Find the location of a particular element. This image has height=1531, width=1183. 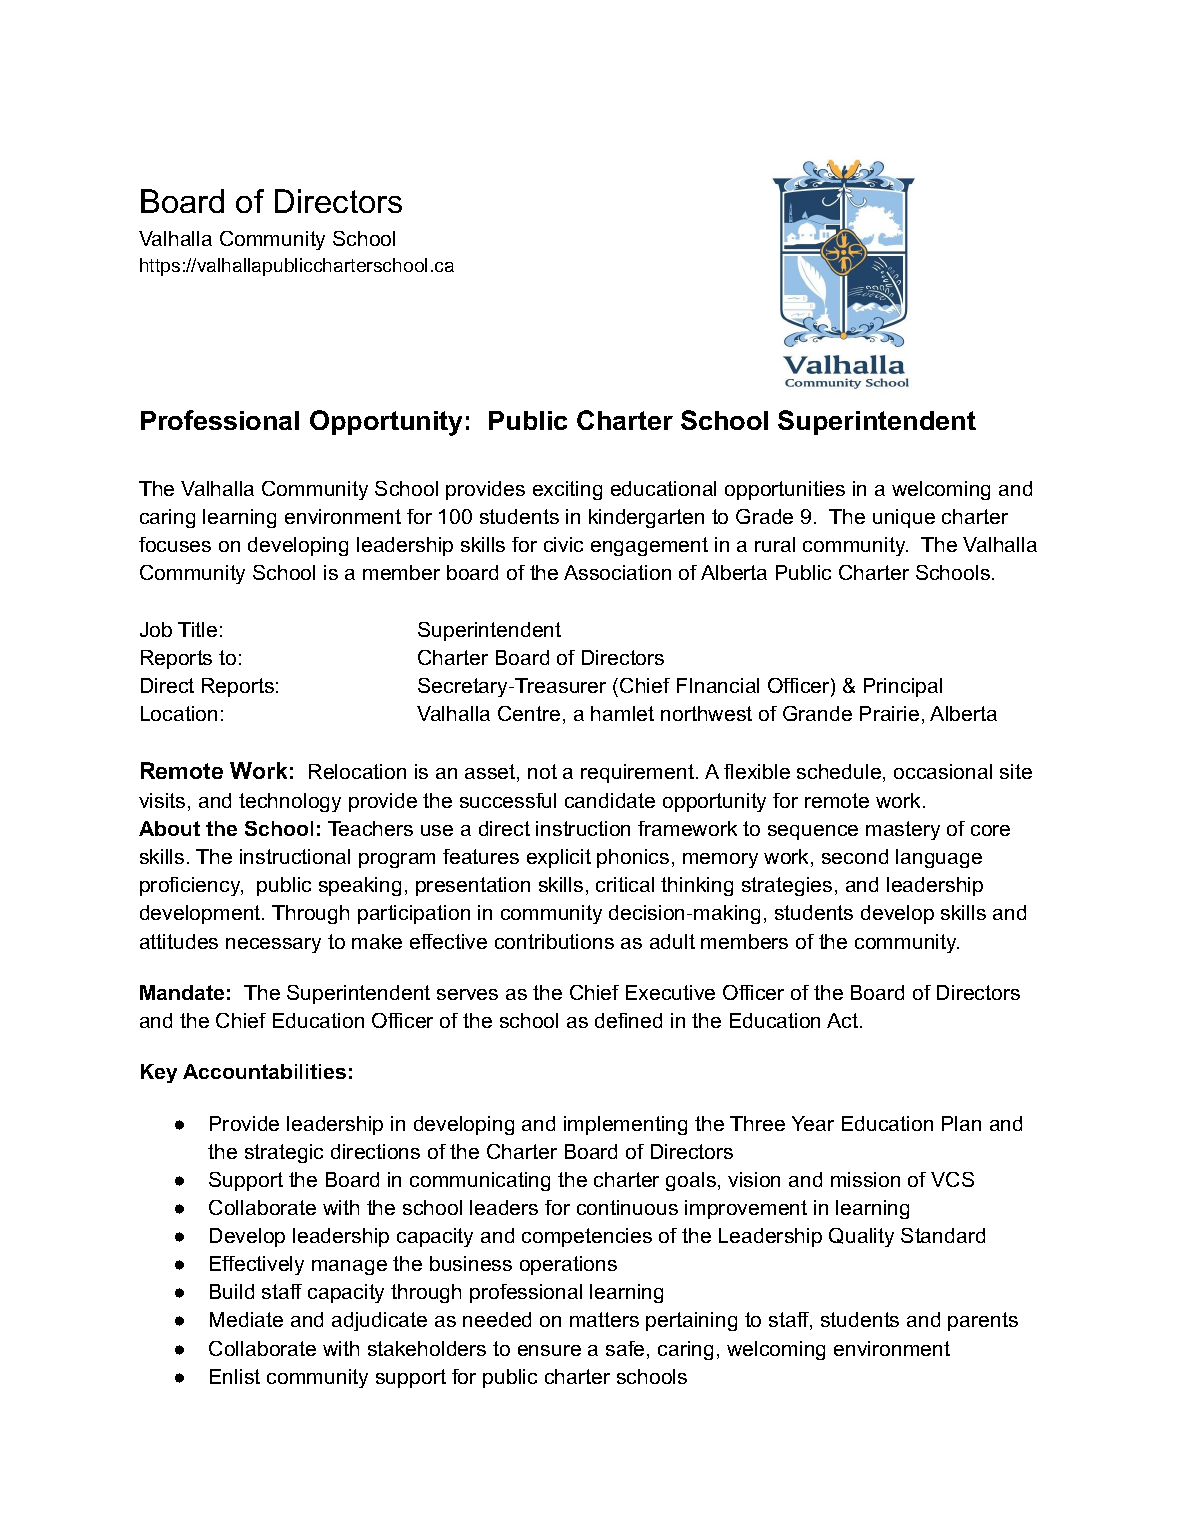

defined is located at coordinates (628, 1020).
